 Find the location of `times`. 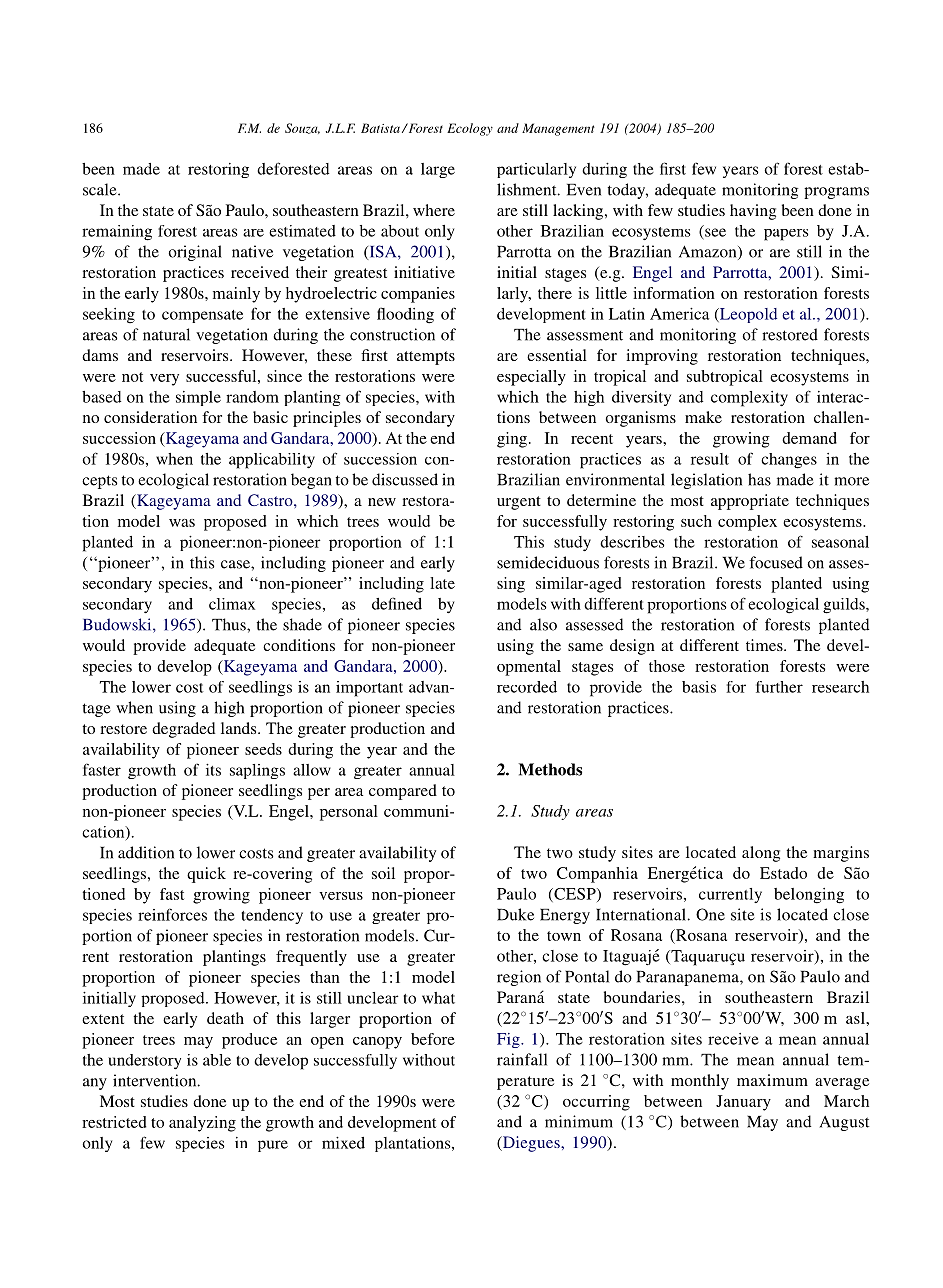

times is located at coordinates (765, 645).
